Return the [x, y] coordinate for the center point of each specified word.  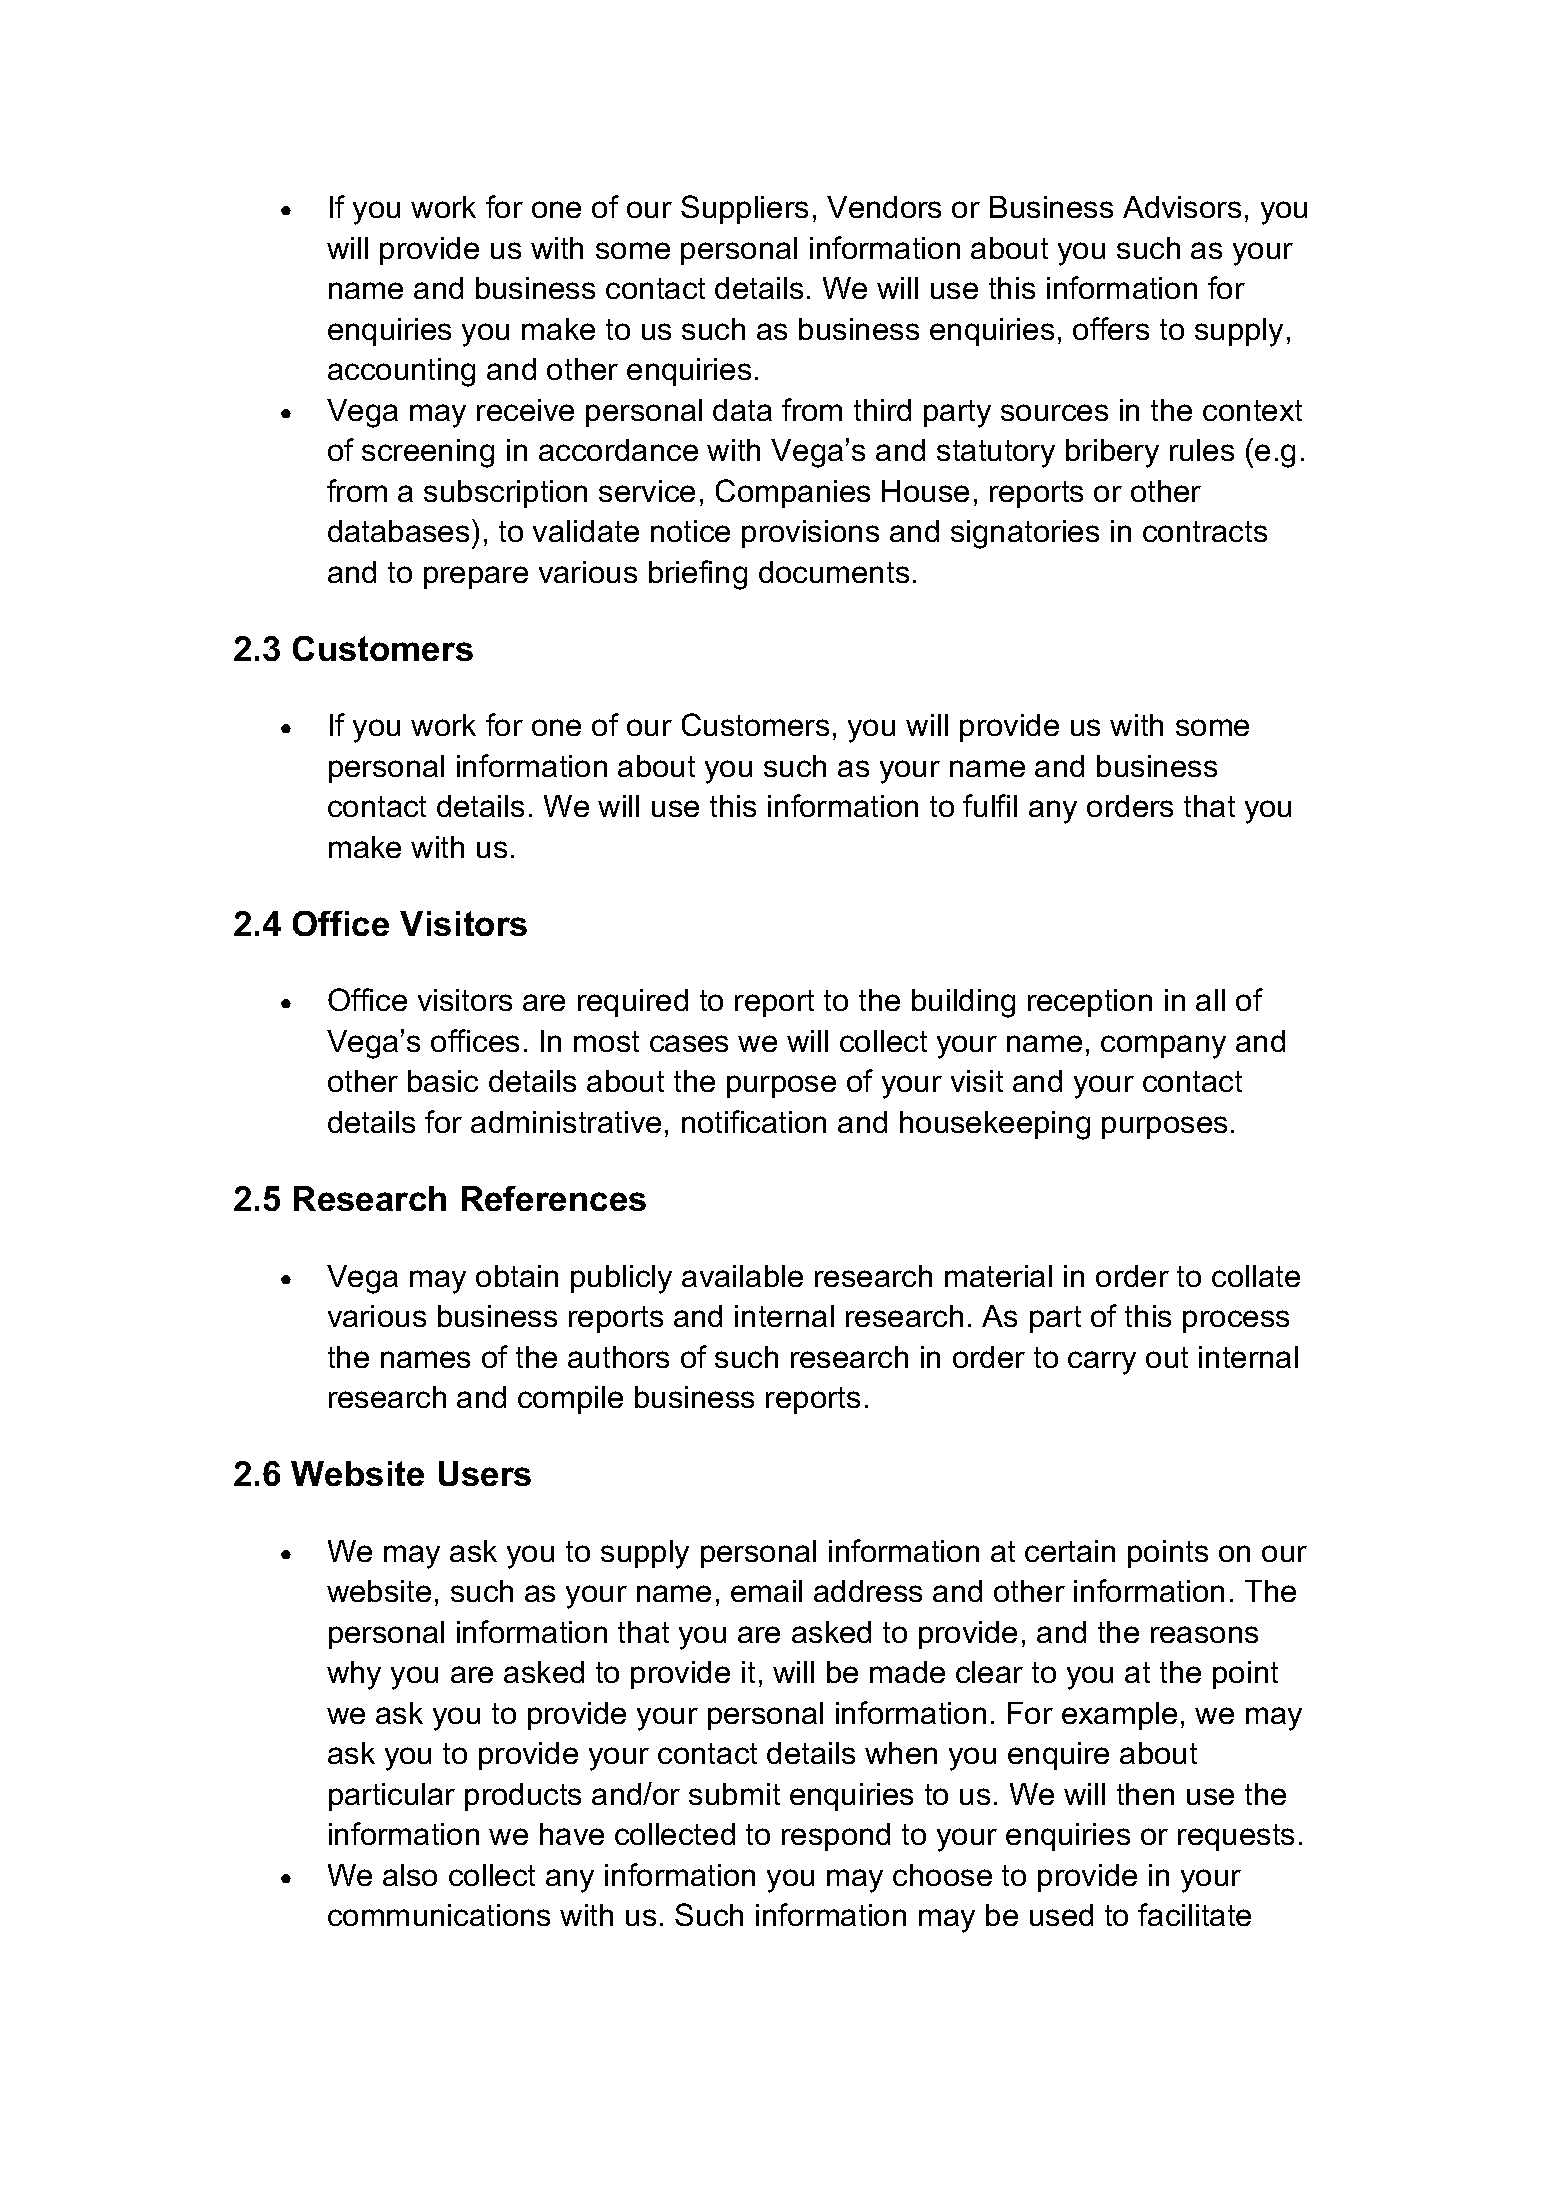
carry [1102, 1363]
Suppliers [744, 209]
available [742, 1276]
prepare [476, 577]
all [1210, 1000]
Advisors [1182, 207]
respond [836, 1837]
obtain [517, 1276]
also [410, 1875]
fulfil [990, 805]
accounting [401, 372]
